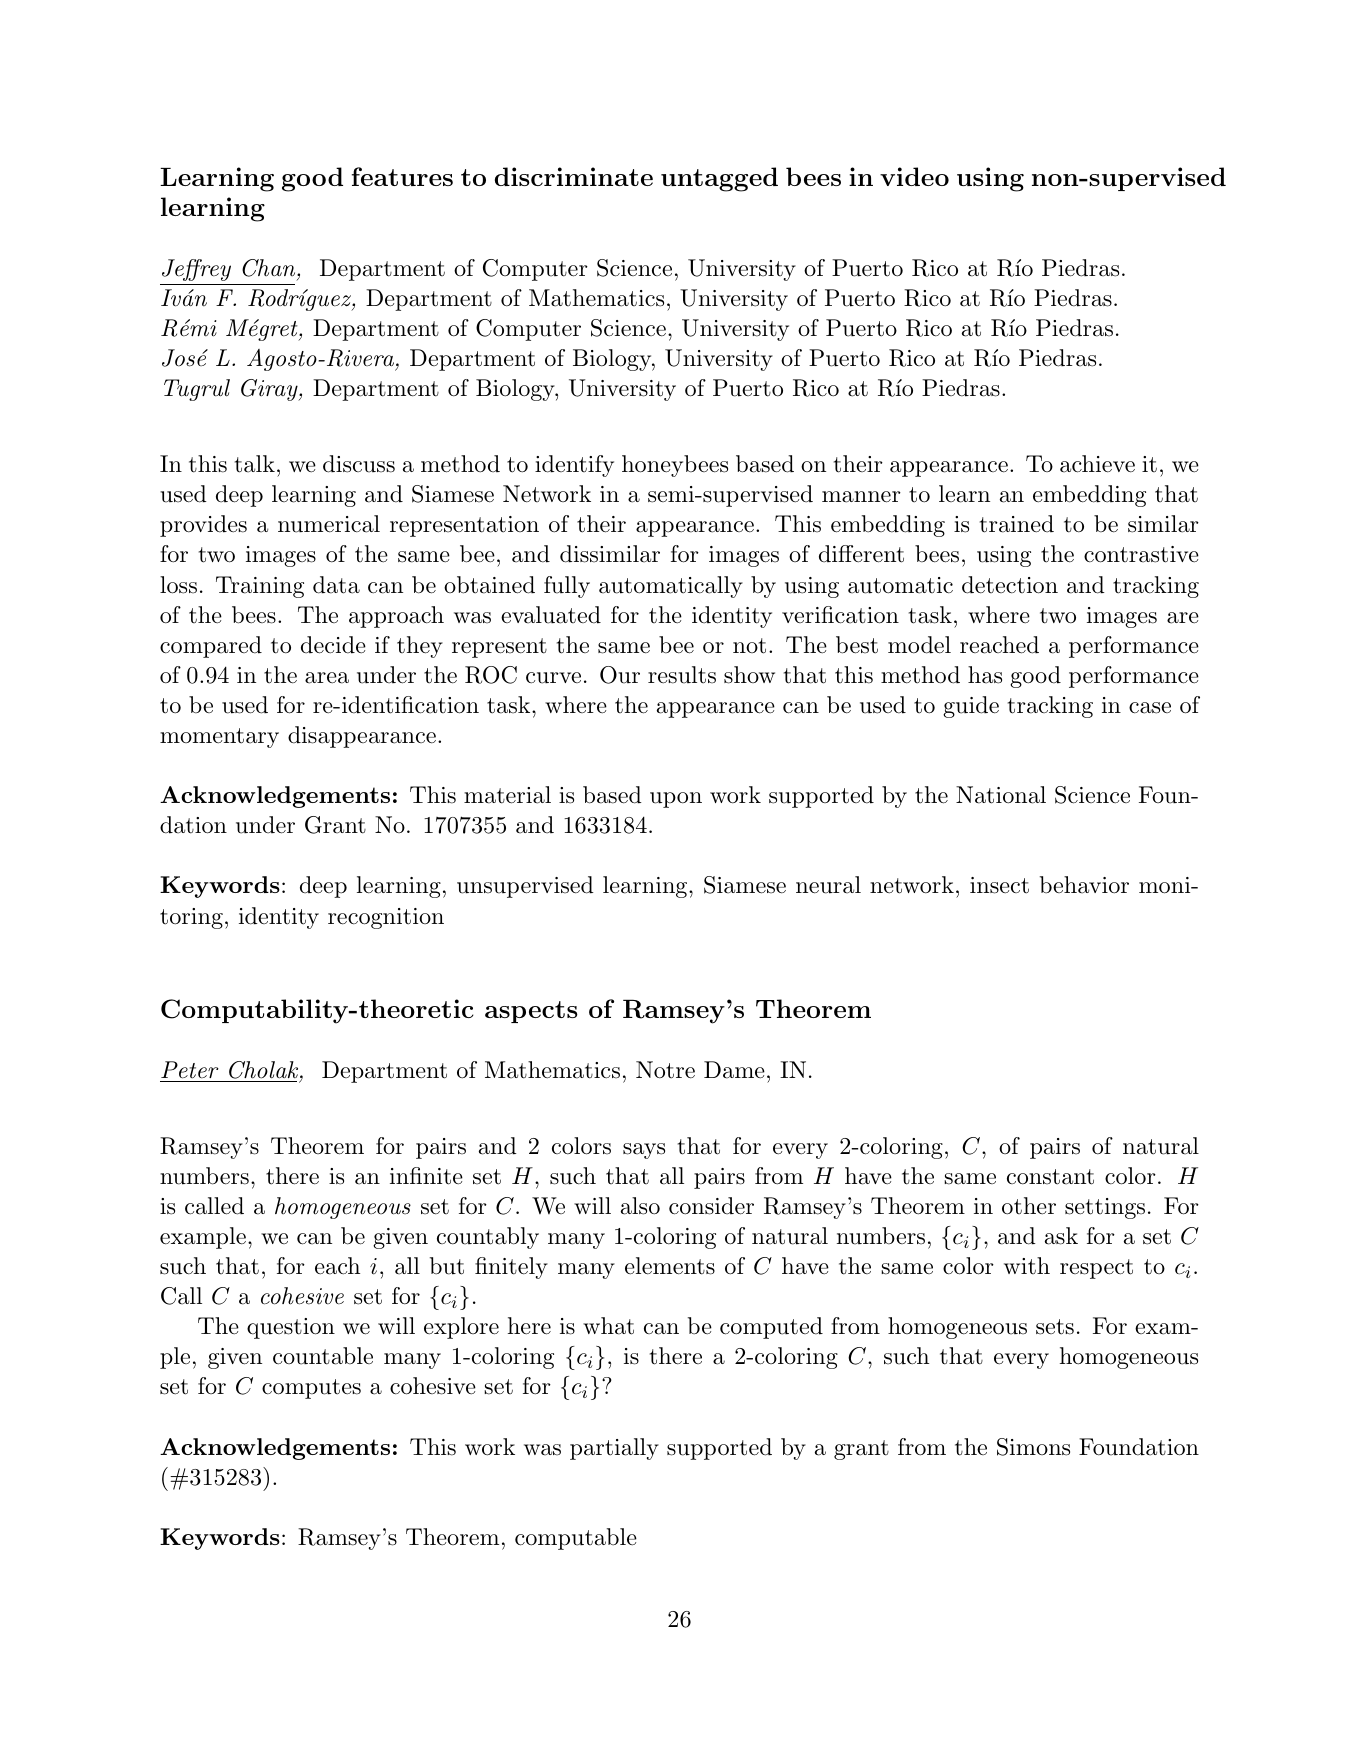 Image resolution: width=1359 pixels, height=1759 pixels. I want to click on Chan, so click(270, 268).
